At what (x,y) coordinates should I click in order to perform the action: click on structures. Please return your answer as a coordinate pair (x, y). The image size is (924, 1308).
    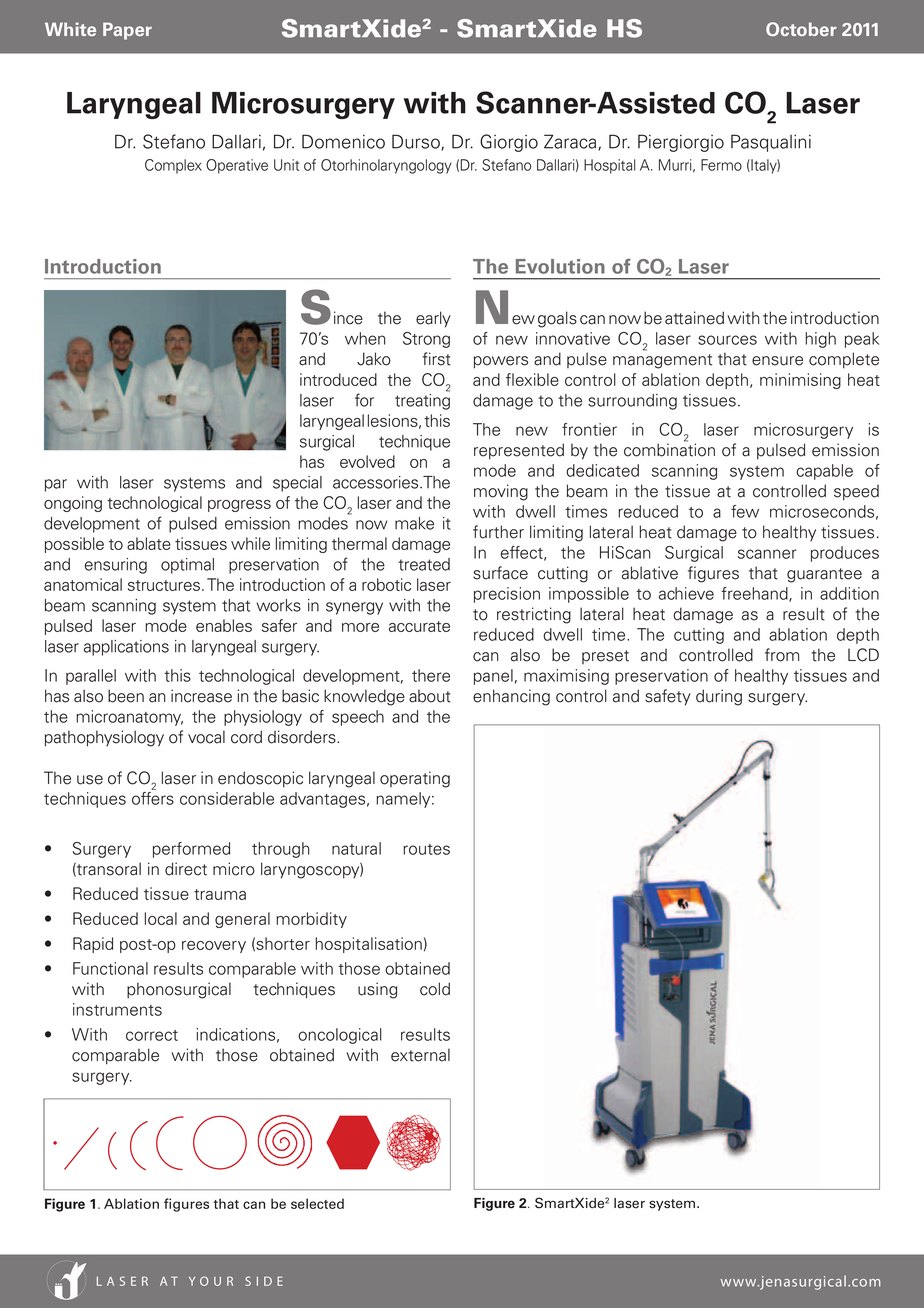
    Looking at the image, I should click on (164, 585).
